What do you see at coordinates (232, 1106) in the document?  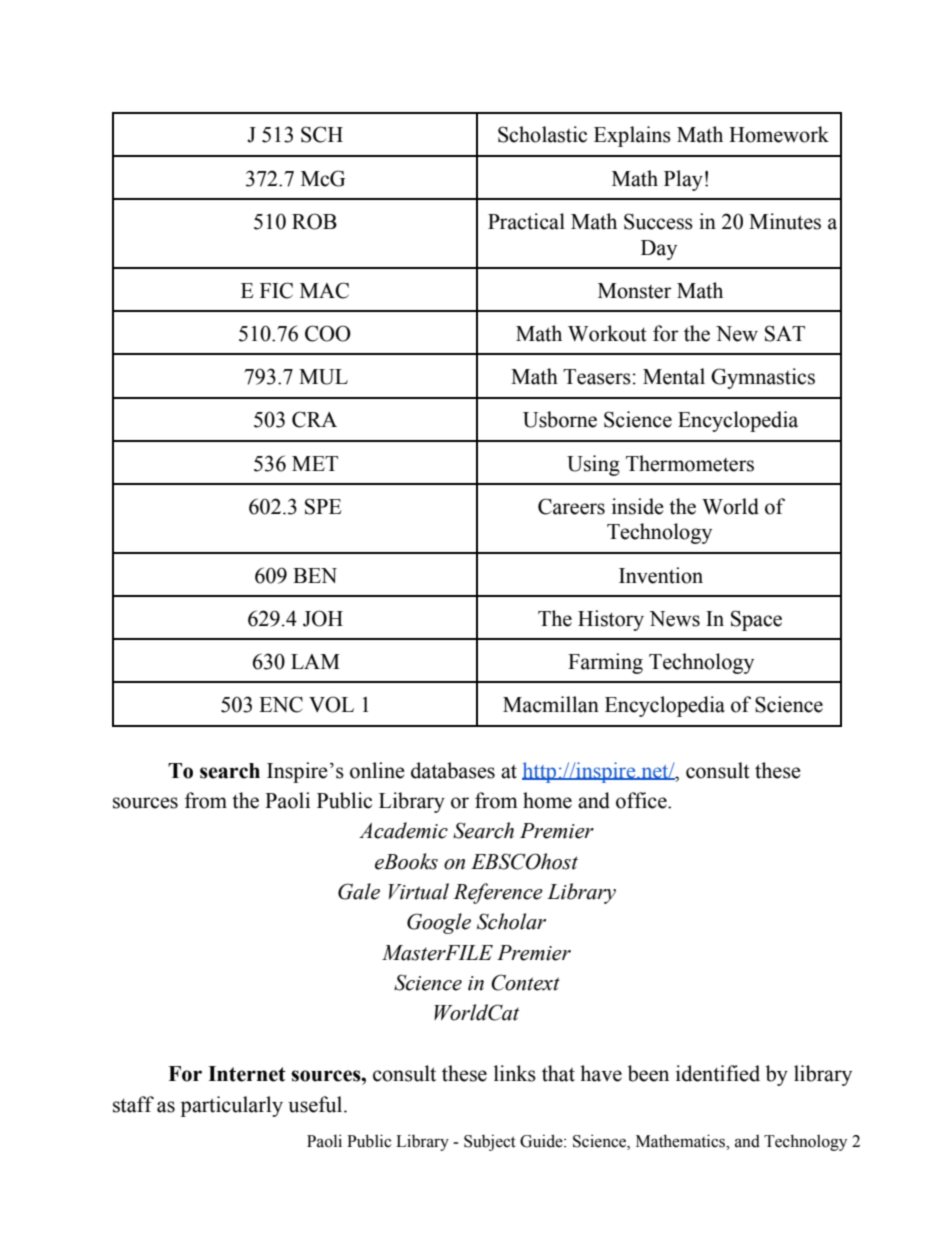 I see `particularly` at bounding box center [232, 1106].
